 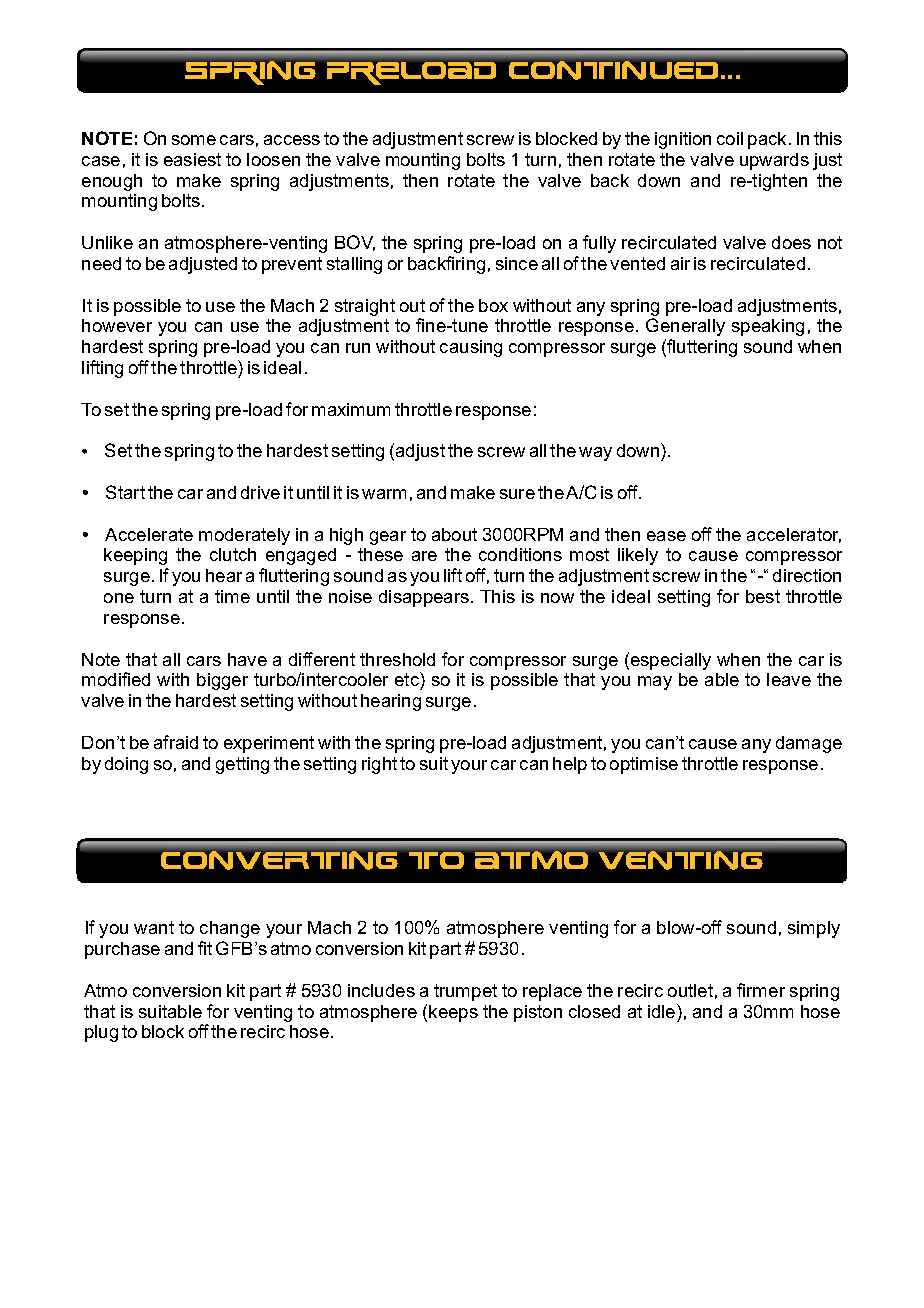 What do you see at coordinates (730, 138) in the screenshot?
I see `coil` at bounding box center [730, 138].
